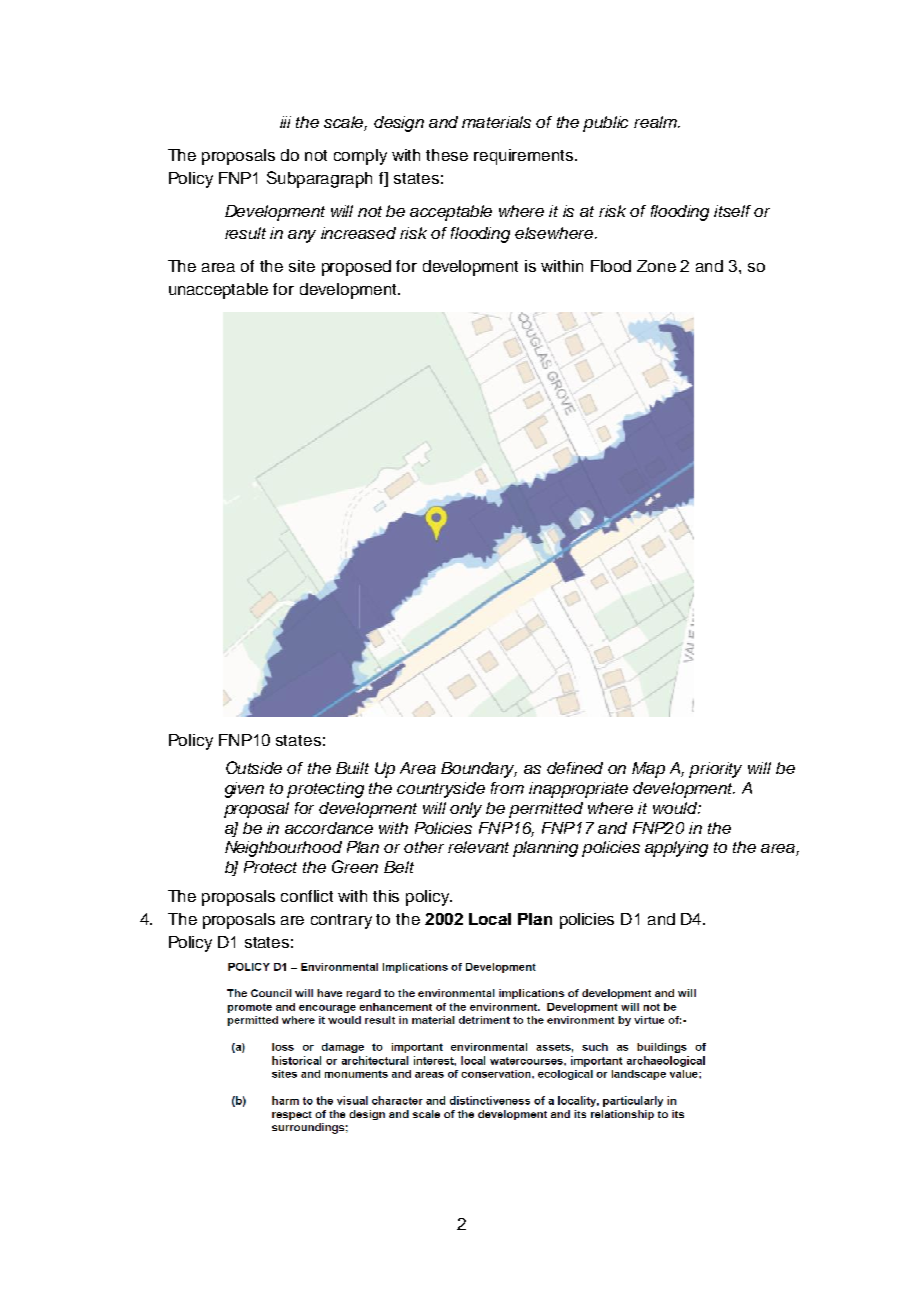  Describe the element at coordinates (356, 268) in the document. I see `proposed` at that location.
